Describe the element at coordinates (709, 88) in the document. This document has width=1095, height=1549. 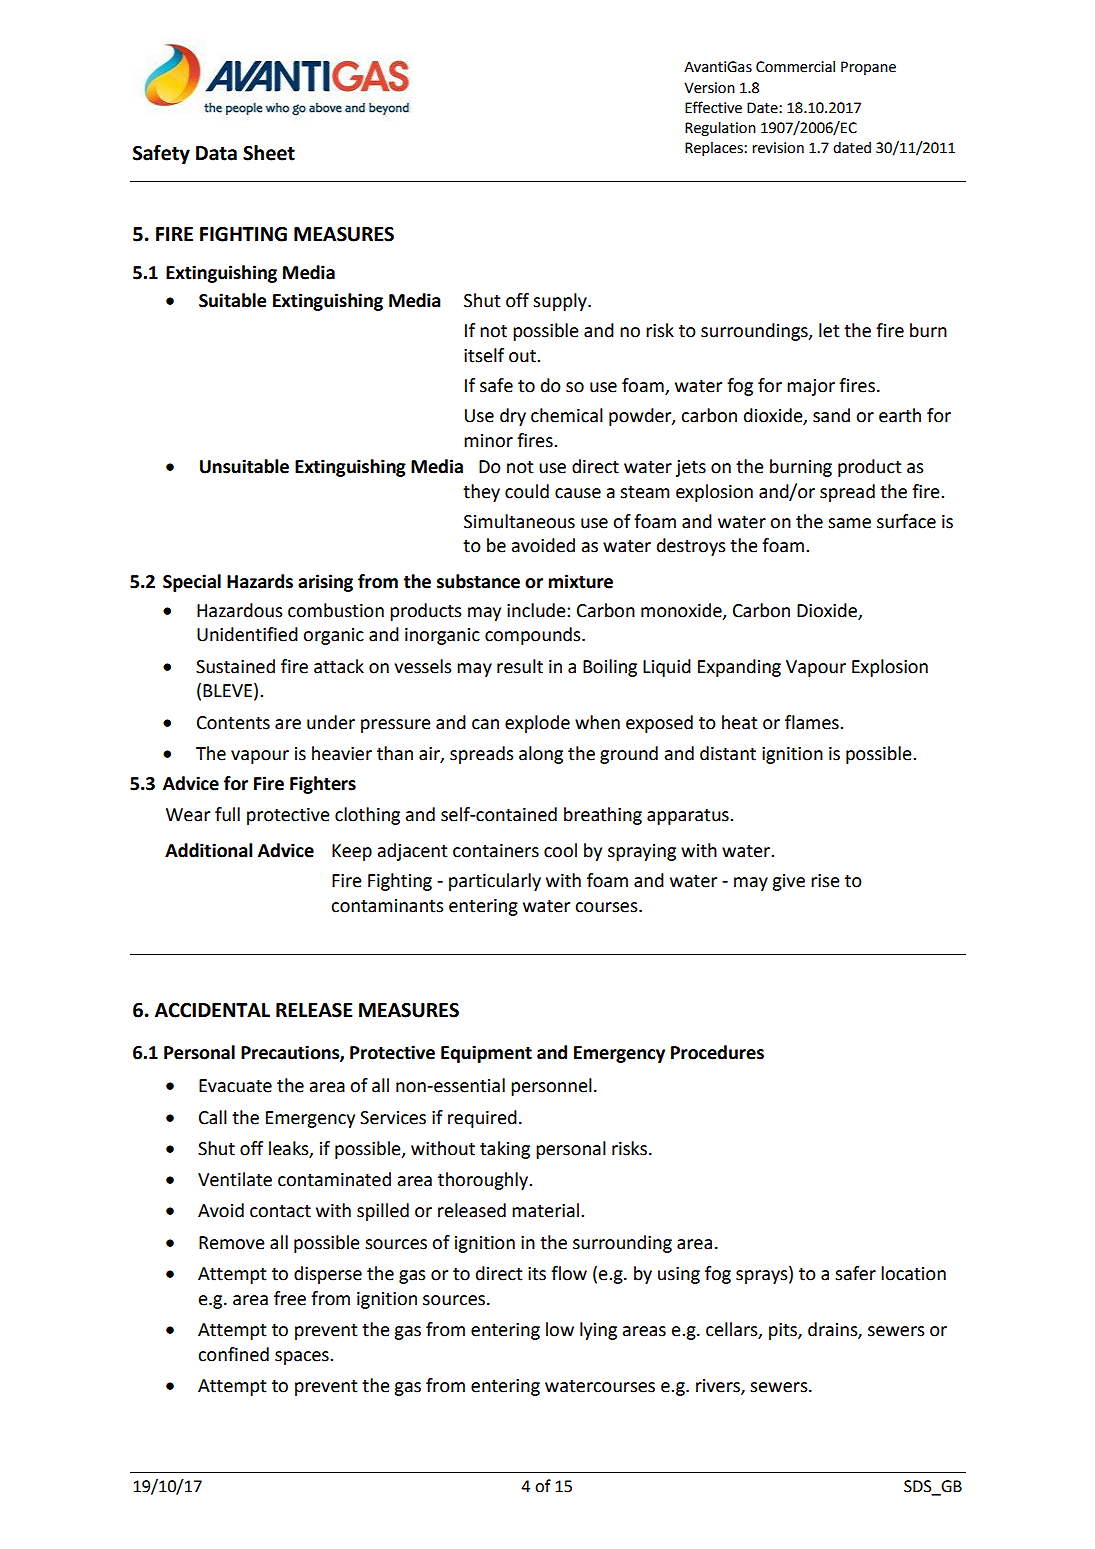
I see `Version` at that location.
